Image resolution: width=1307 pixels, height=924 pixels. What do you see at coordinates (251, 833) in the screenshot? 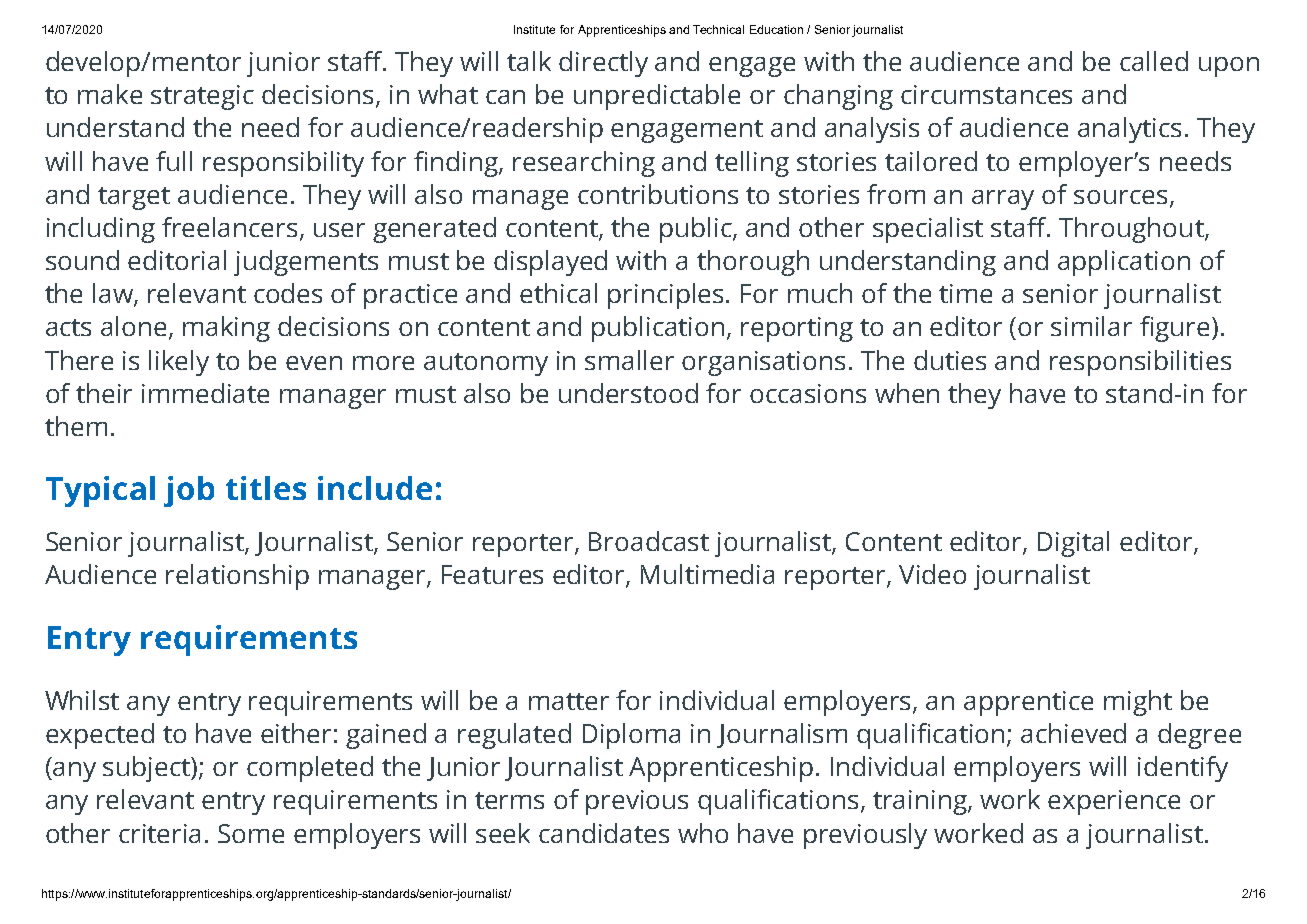
I see `Some` at bounding box center [251, 833].
